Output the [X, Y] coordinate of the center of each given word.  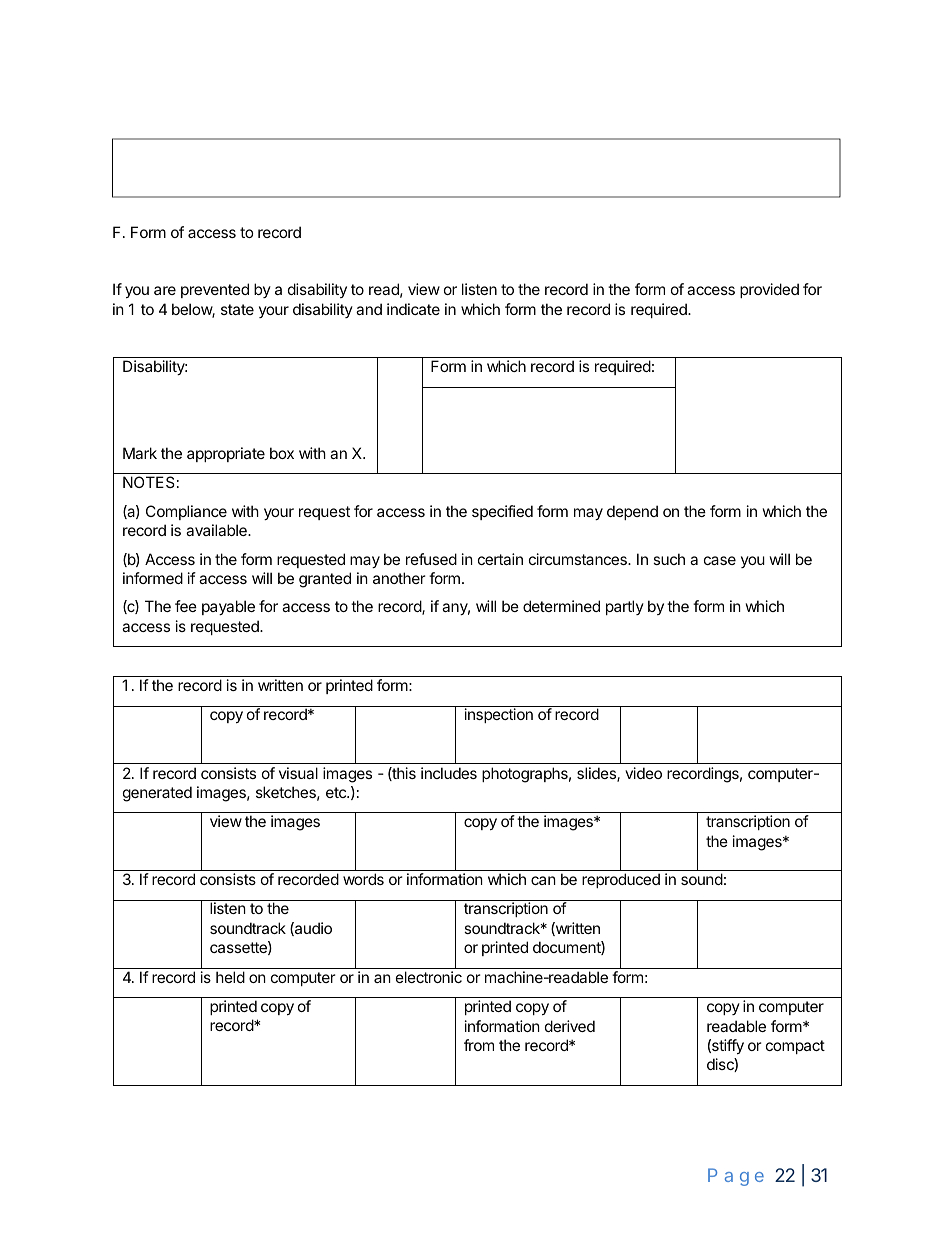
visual [298, 773]
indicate [413, 309]
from [479, 1045]
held [230, 977]
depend [632, 512]
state [237, 309]
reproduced [621, 880]
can [543, 880]
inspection [499, 715]
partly [625, 607]
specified [502, 512]
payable [228, 607]
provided [769, 290]
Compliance [186, 512]
